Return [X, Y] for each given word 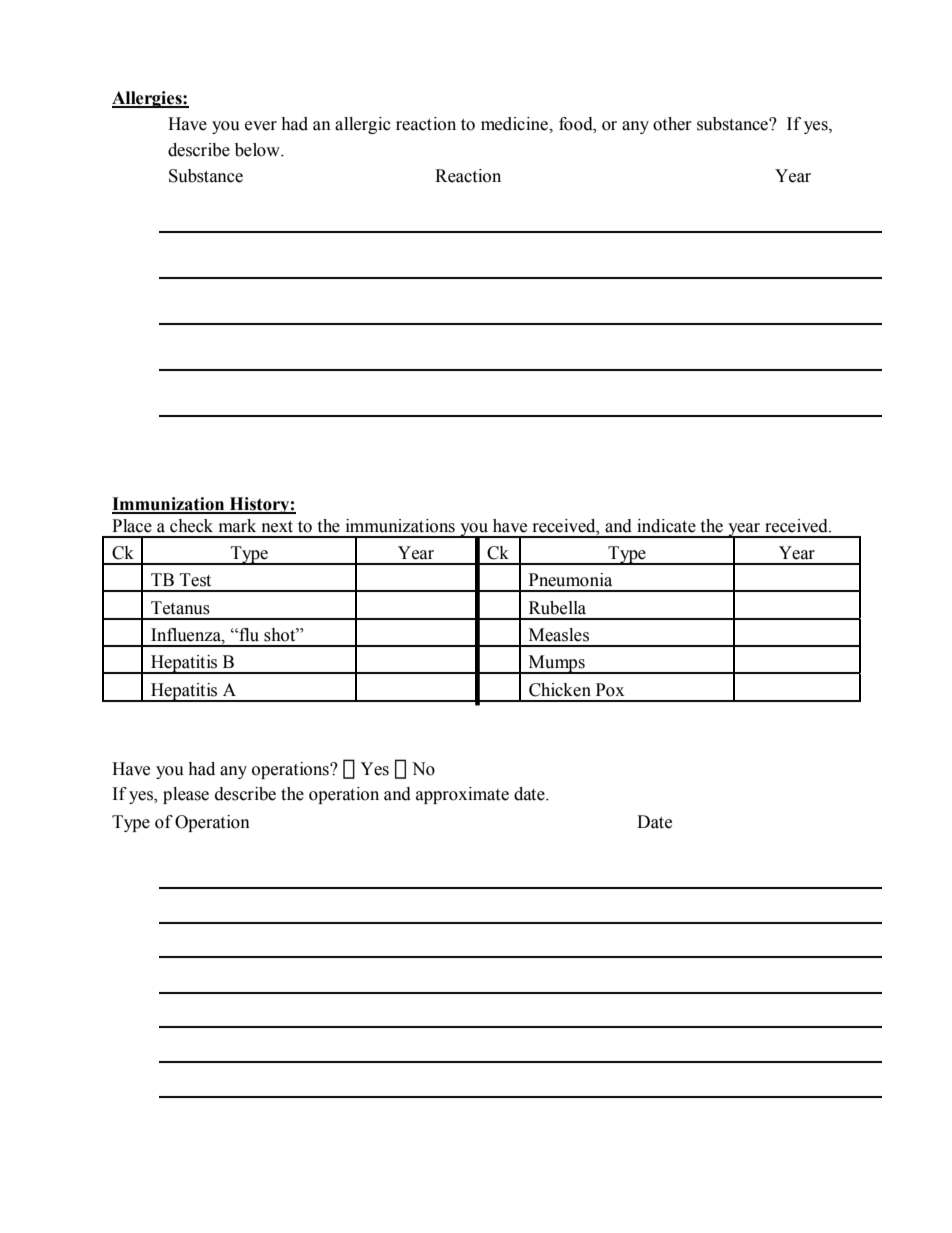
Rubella [557, 608]
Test [195, 580]
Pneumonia [570, 580]
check [191, 526]
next [277, 527]
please [186, 795]
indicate [666, 526]
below [258, 150]
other [672, 124]
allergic [363, 125]
